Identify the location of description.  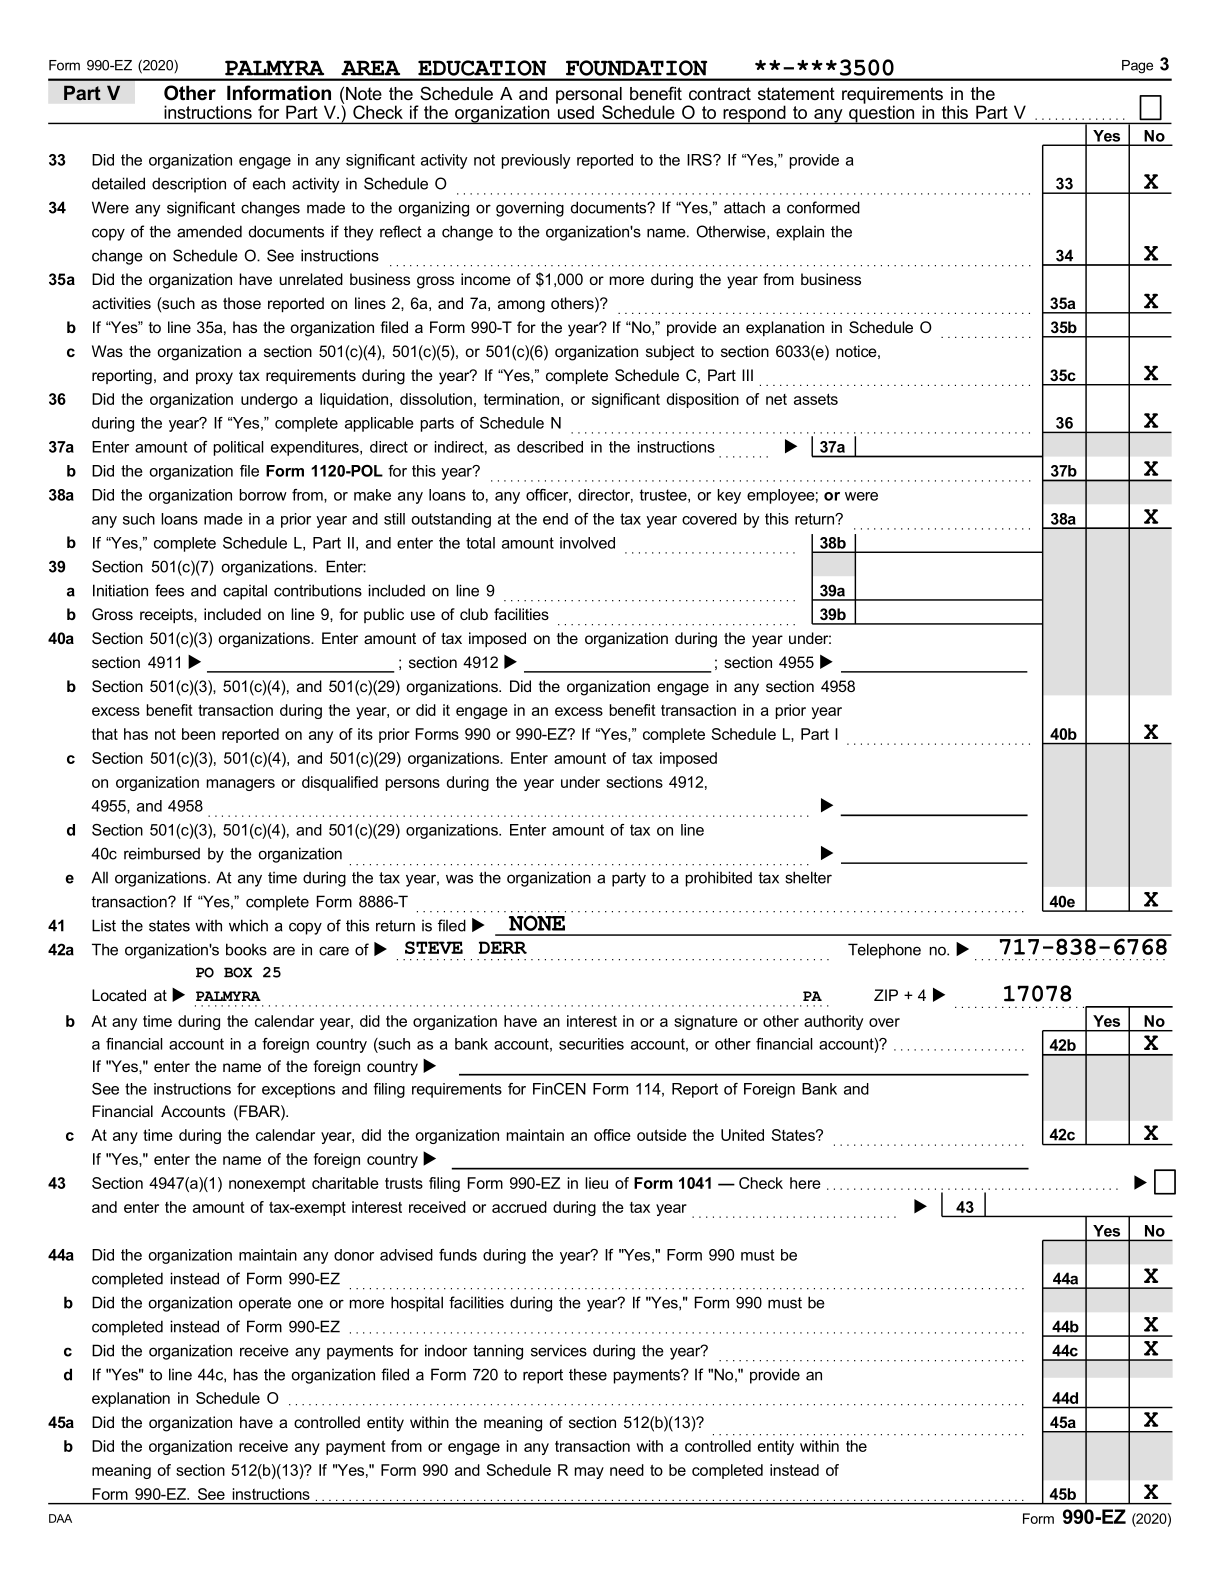
(189, 185).
